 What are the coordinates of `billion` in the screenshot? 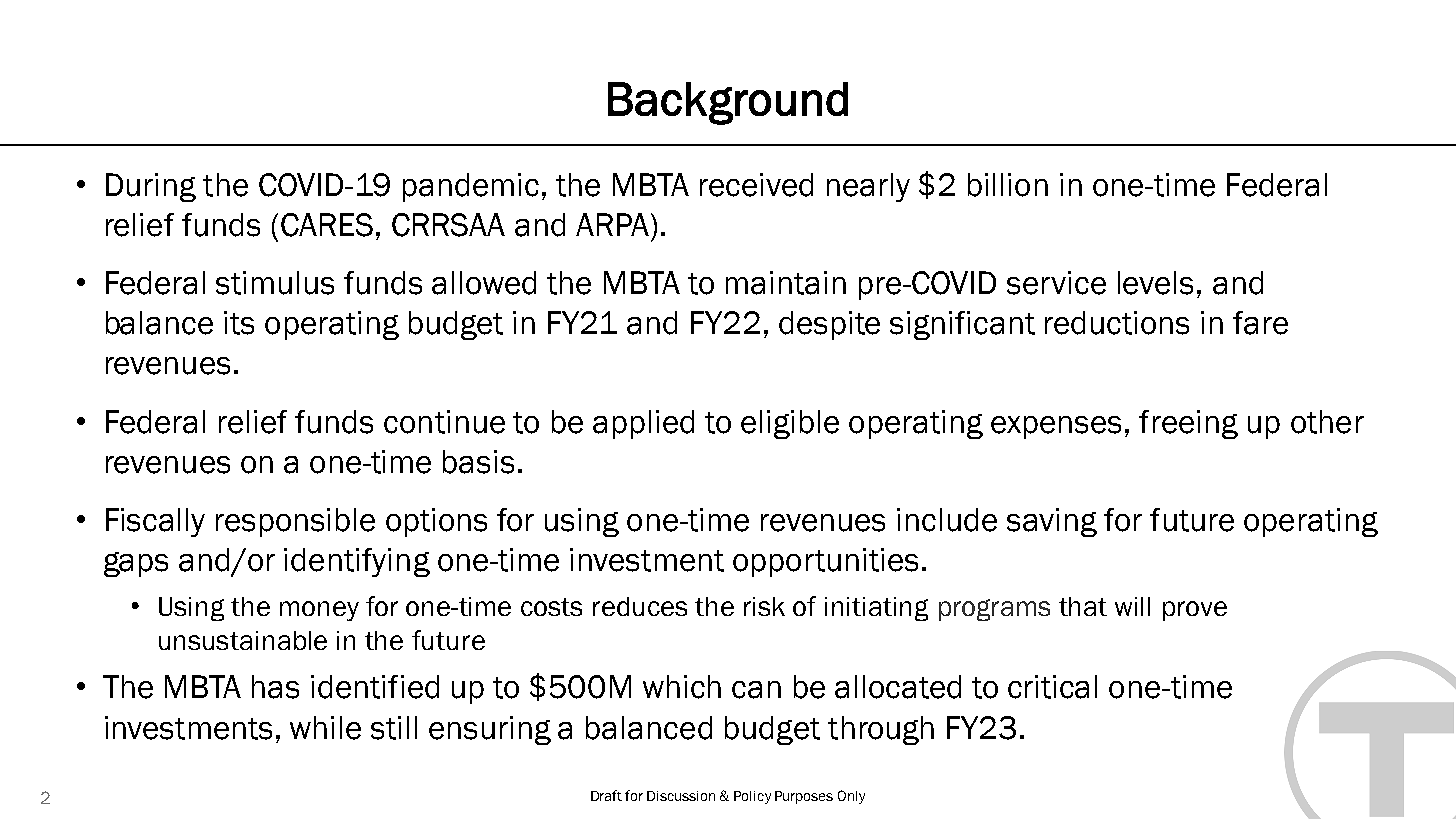 It's located at (1008, 185).
